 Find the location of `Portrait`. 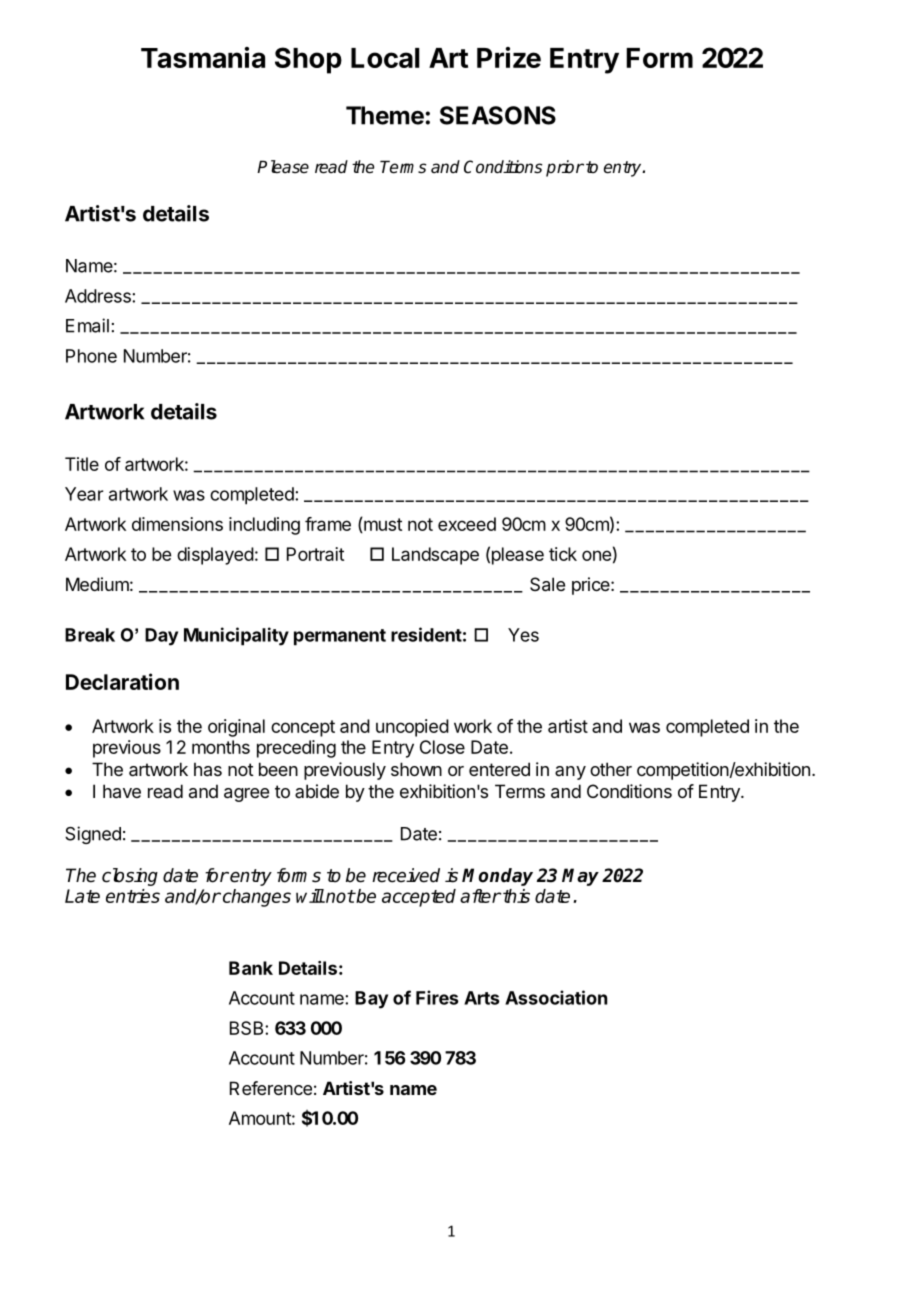

Portrait is located at coordinates (315, 554).
